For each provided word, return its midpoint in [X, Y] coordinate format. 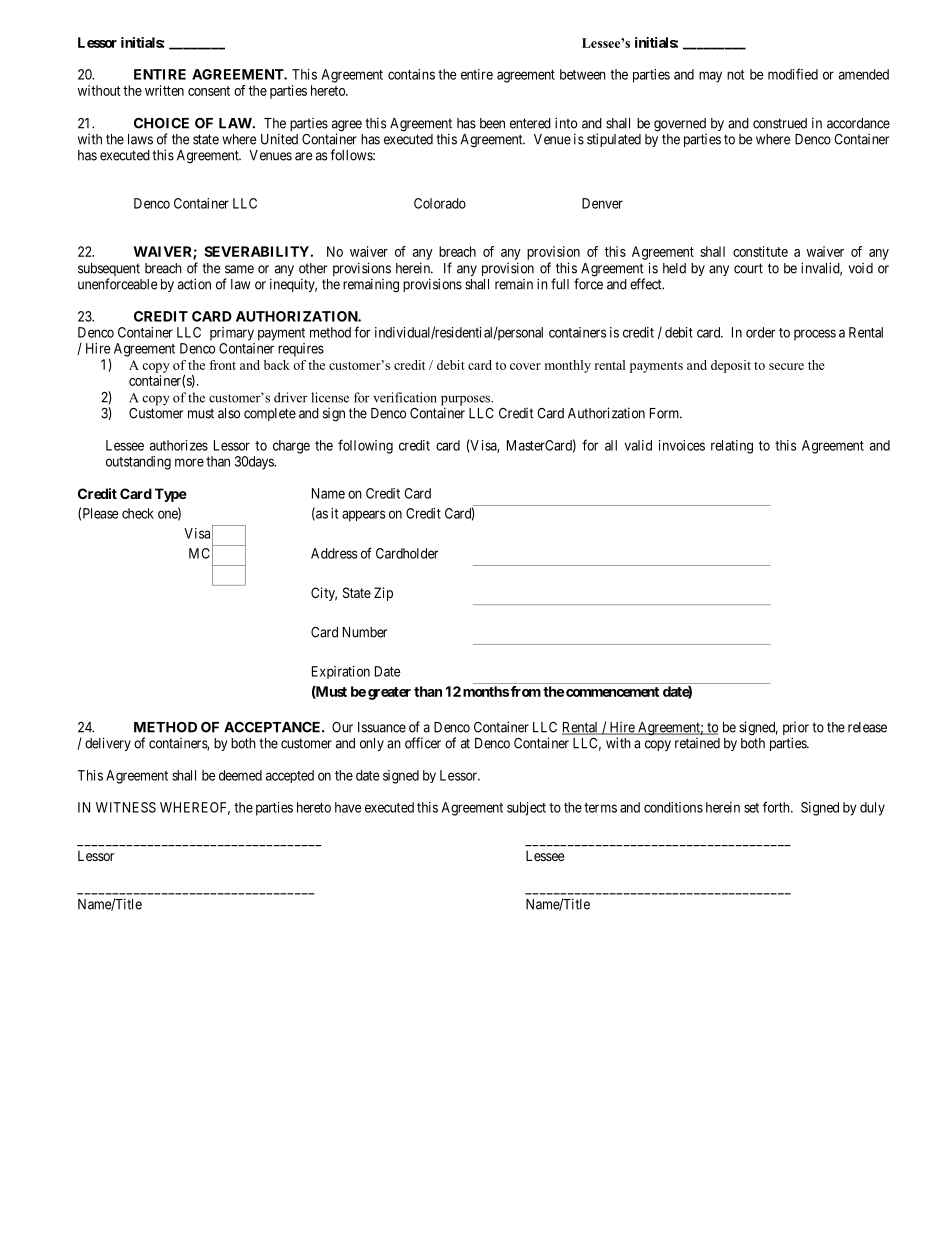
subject [526, 809]
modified [793, 74]
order [760, 332]
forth [777, 807]
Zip [383, 594]
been [492, 123]
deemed [240, 775]
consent [209, 91]
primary [232, 334]
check [138, 513]
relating [732, 447]
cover [525, 366]
